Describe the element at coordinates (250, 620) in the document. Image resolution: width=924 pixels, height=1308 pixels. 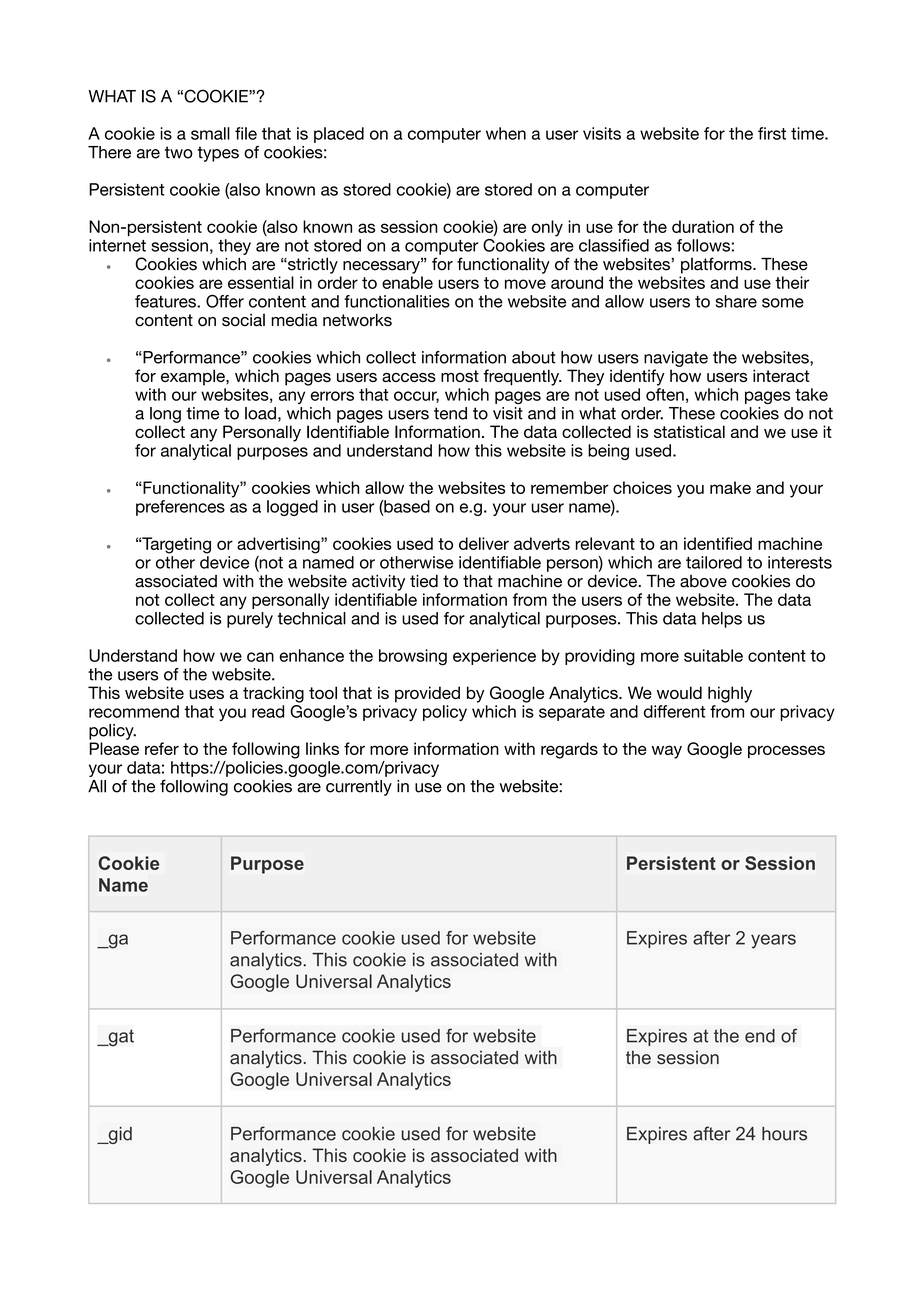
I see `purely` at that location.
